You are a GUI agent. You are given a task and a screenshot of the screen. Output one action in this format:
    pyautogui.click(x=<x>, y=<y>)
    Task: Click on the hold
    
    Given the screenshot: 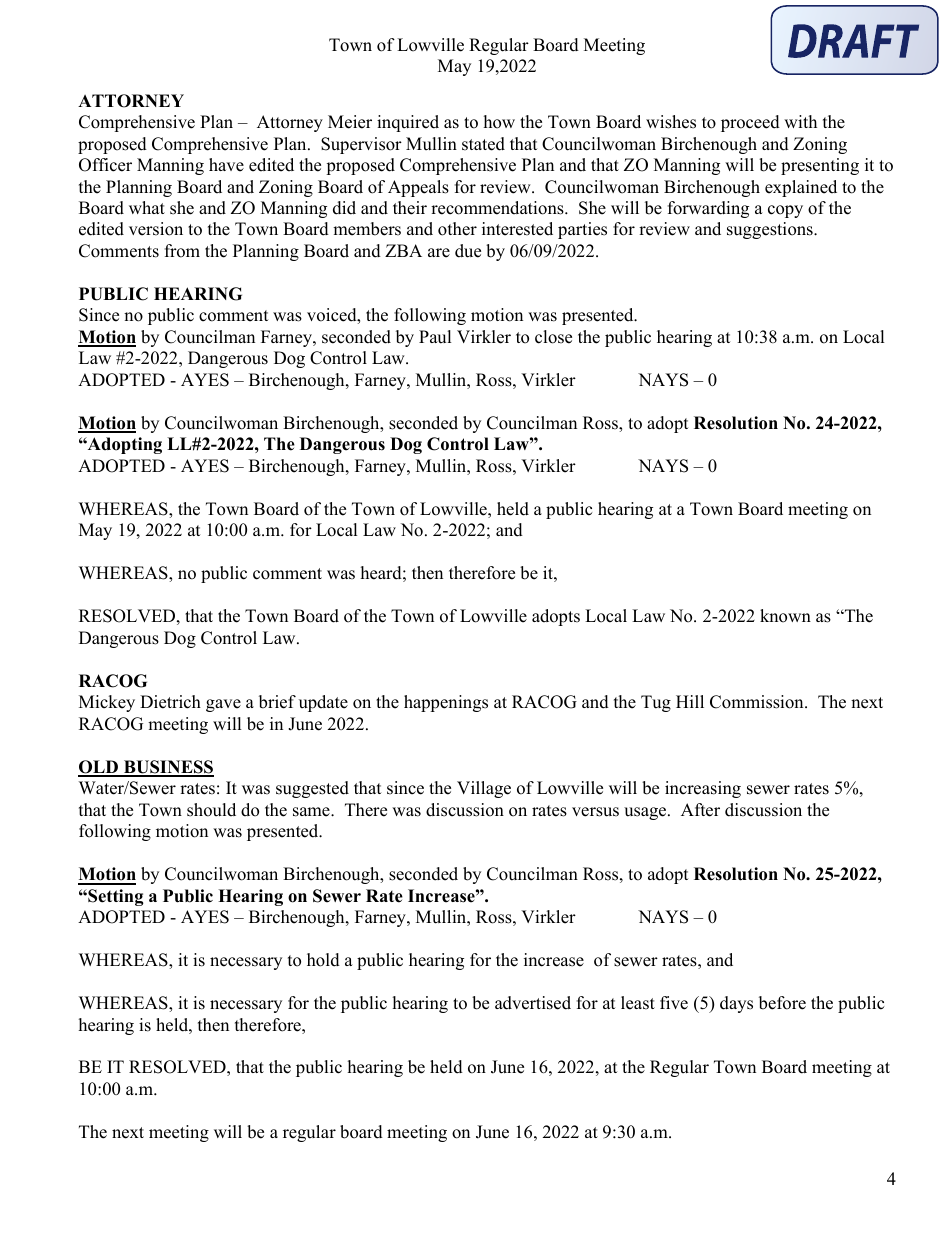 What is the action you would take?
    pyautogui.click(x=323, y=960)
